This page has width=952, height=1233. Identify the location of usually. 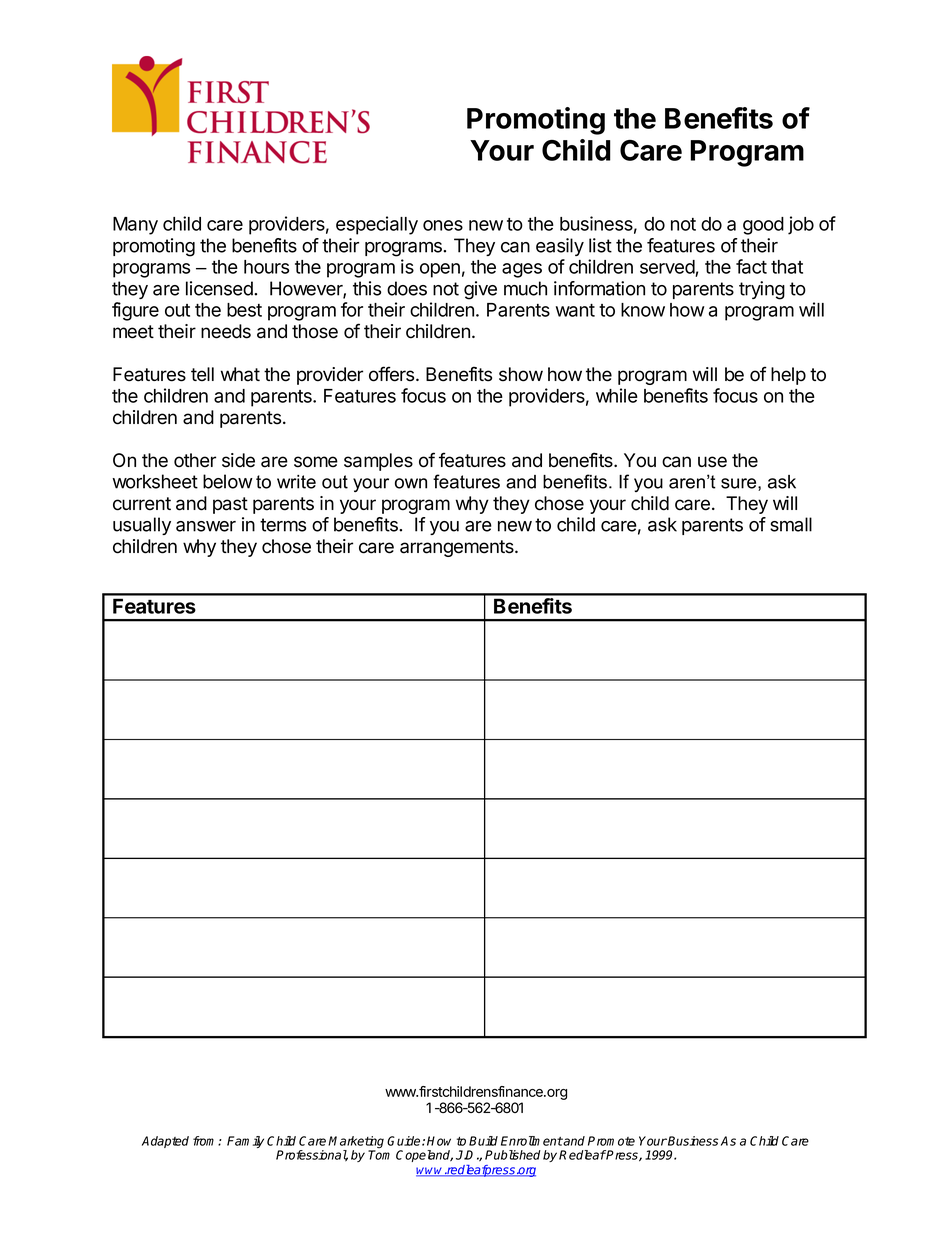
(142, 526).
